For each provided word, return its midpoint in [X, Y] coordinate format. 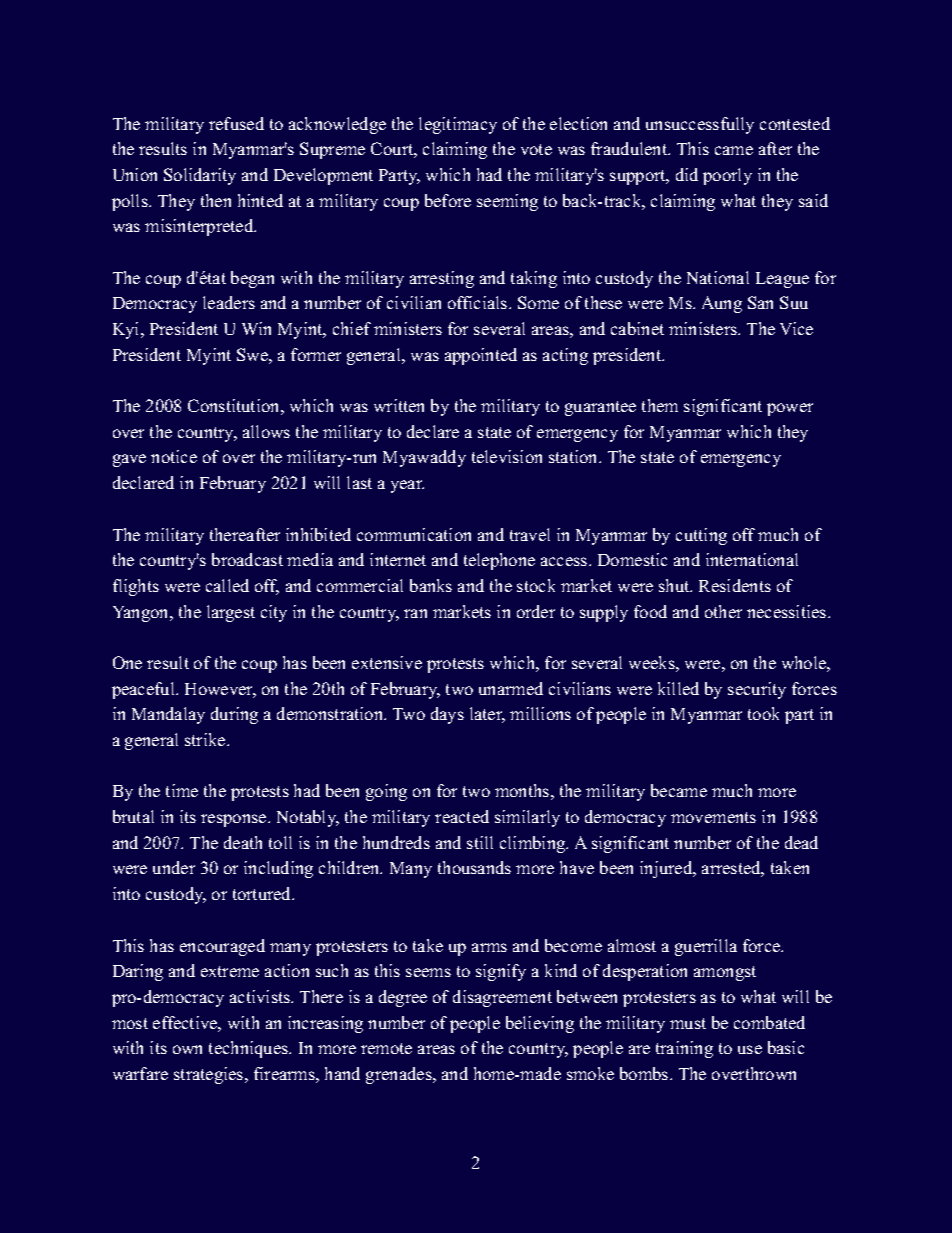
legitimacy [458, 125]
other [723, 611]
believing [540, 1024]
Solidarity [200, 176]
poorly [727, 176]
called [227, 585]
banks [431, 585]
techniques [249, 1049]
